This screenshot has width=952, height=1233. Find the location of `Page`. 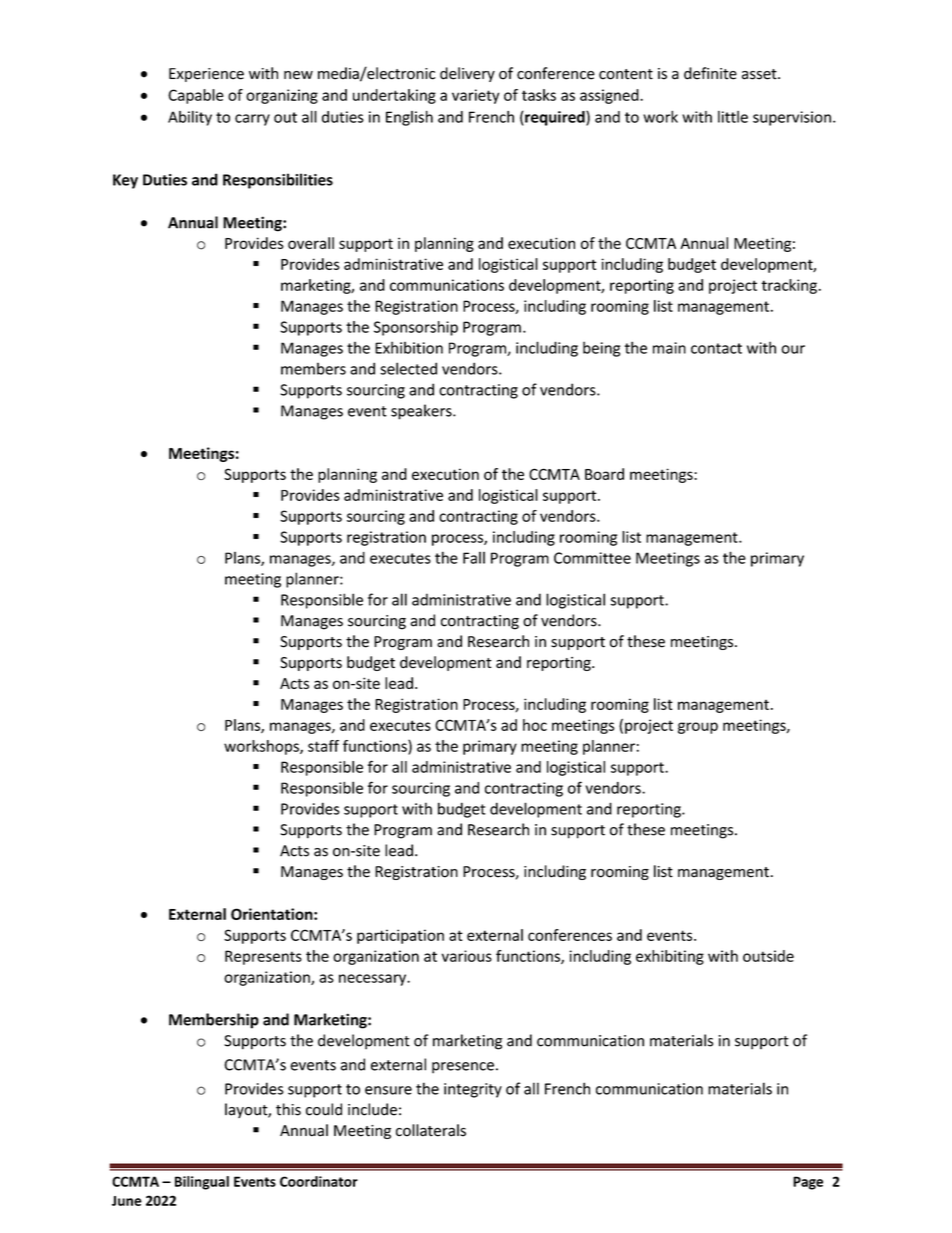

Page is located at coordinates (808, 1183).
